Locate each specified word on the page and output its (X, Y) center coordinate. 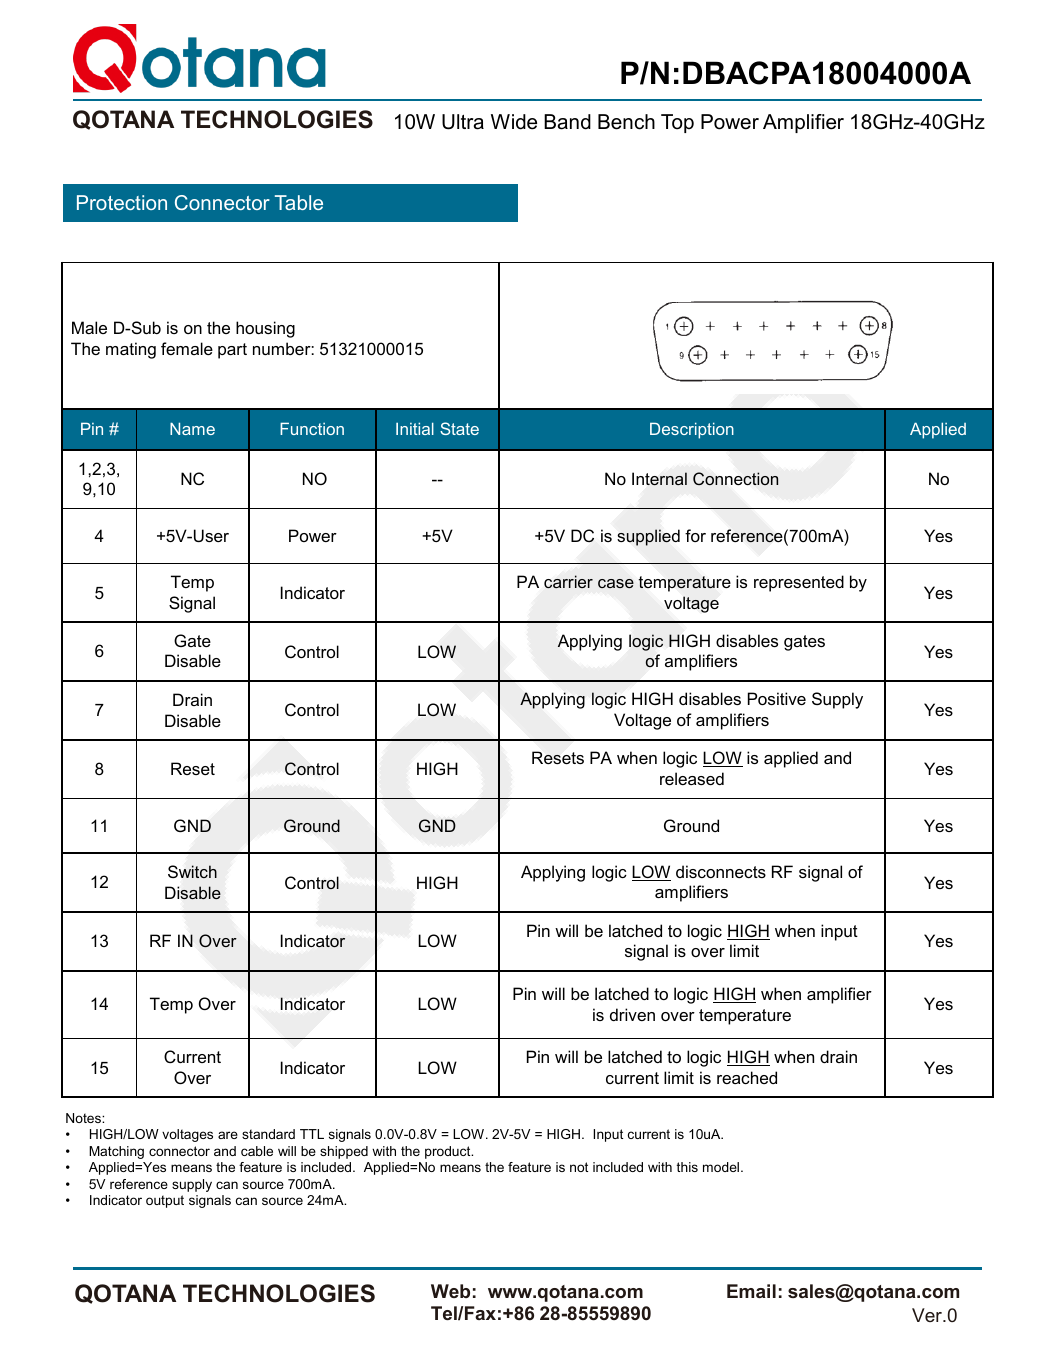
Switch (192, 871)
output (165, 1201)
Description (692, 430)
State (459, 428)
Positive (777, 698)
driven (632, 1014)
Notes (84, 1118)
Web (450, 1291)
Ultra (463, 122)
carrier (568, 581)
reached (747, 1077)
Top (677, 123)
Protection (122, 202)
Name (192, 428)
